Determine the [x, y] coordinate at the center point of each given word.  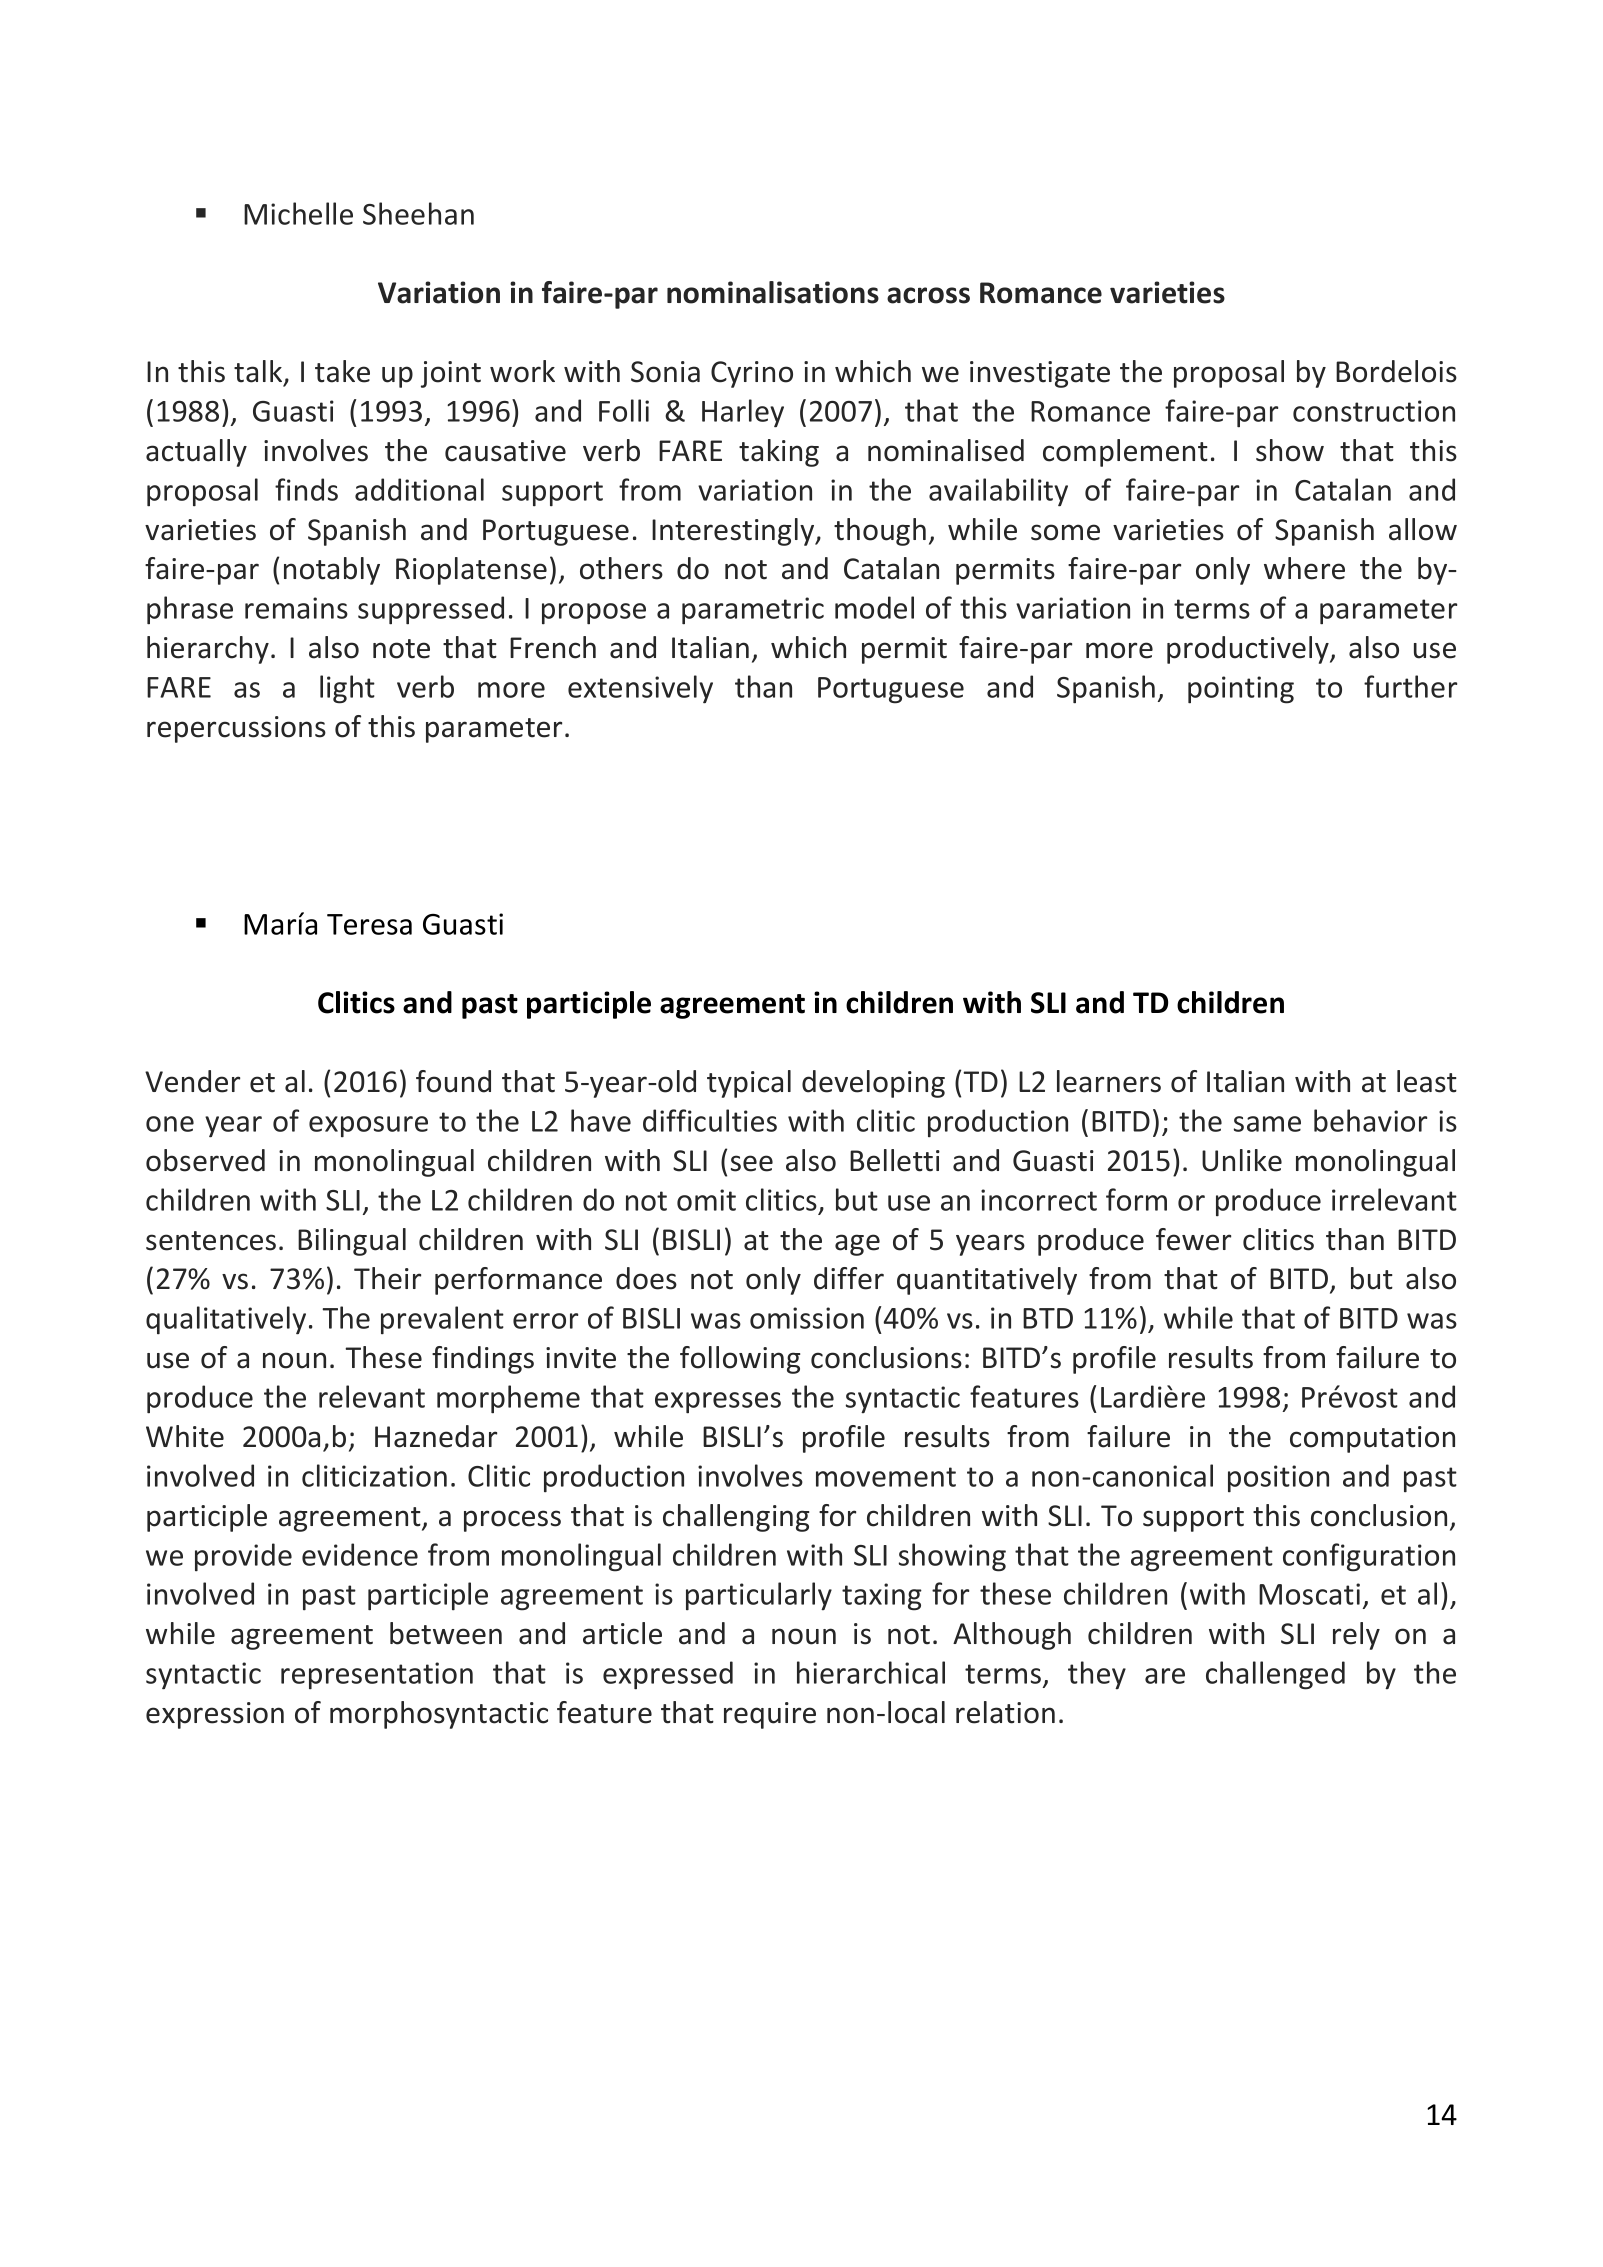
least [1427, 1081]
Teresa [369, 924]
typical [749, 1084]
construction [1374, 411]
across [928, 295]
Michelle [298, 213]
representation [377, 1676]
